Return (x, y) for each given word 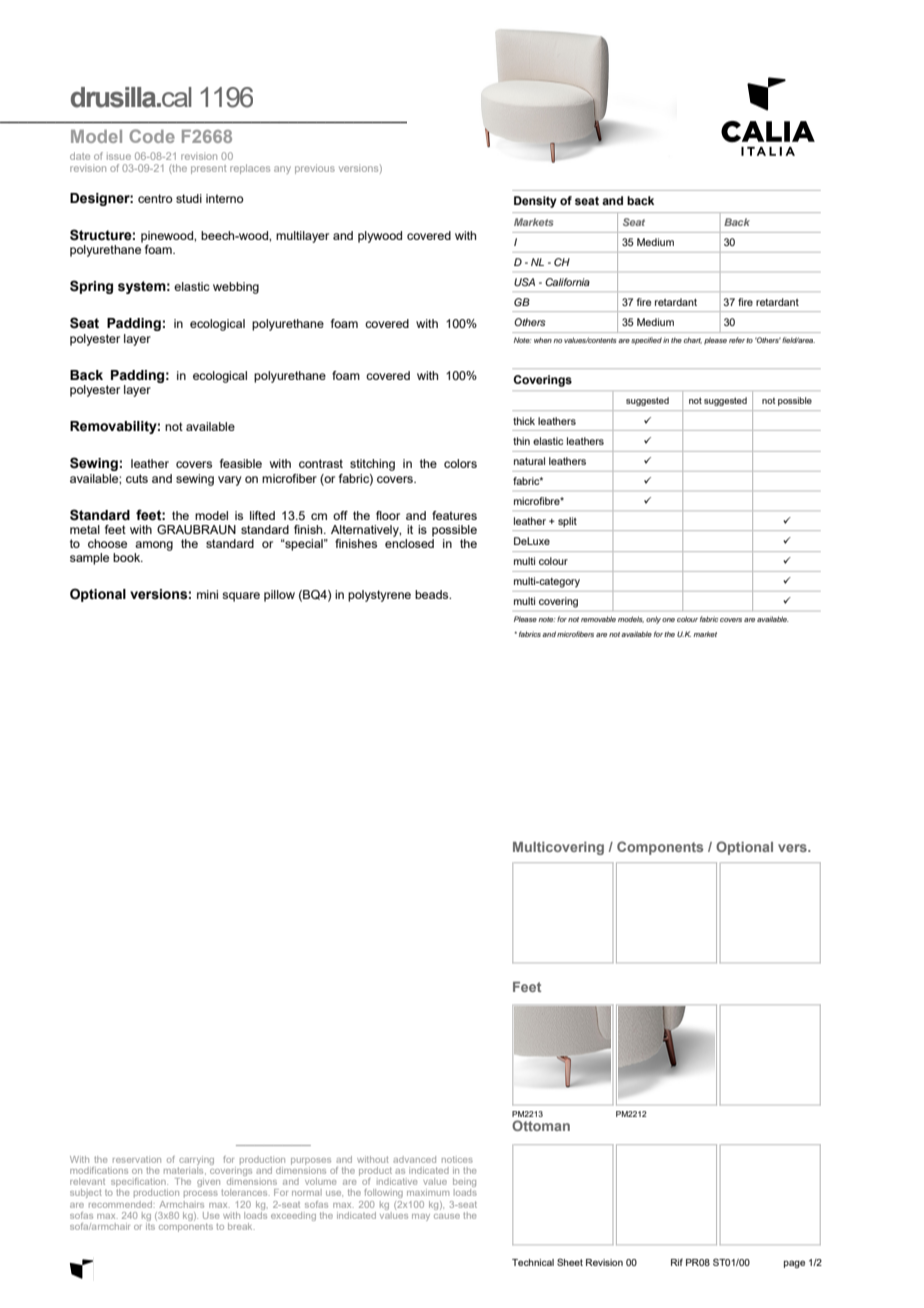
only (653, 620)
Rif (677, 1262)
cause (447, 1216)
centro (155, 198)
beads (433, 594)
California (567, 282)
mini (207, 594)
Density (535, 202)
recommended (122, 1204)
